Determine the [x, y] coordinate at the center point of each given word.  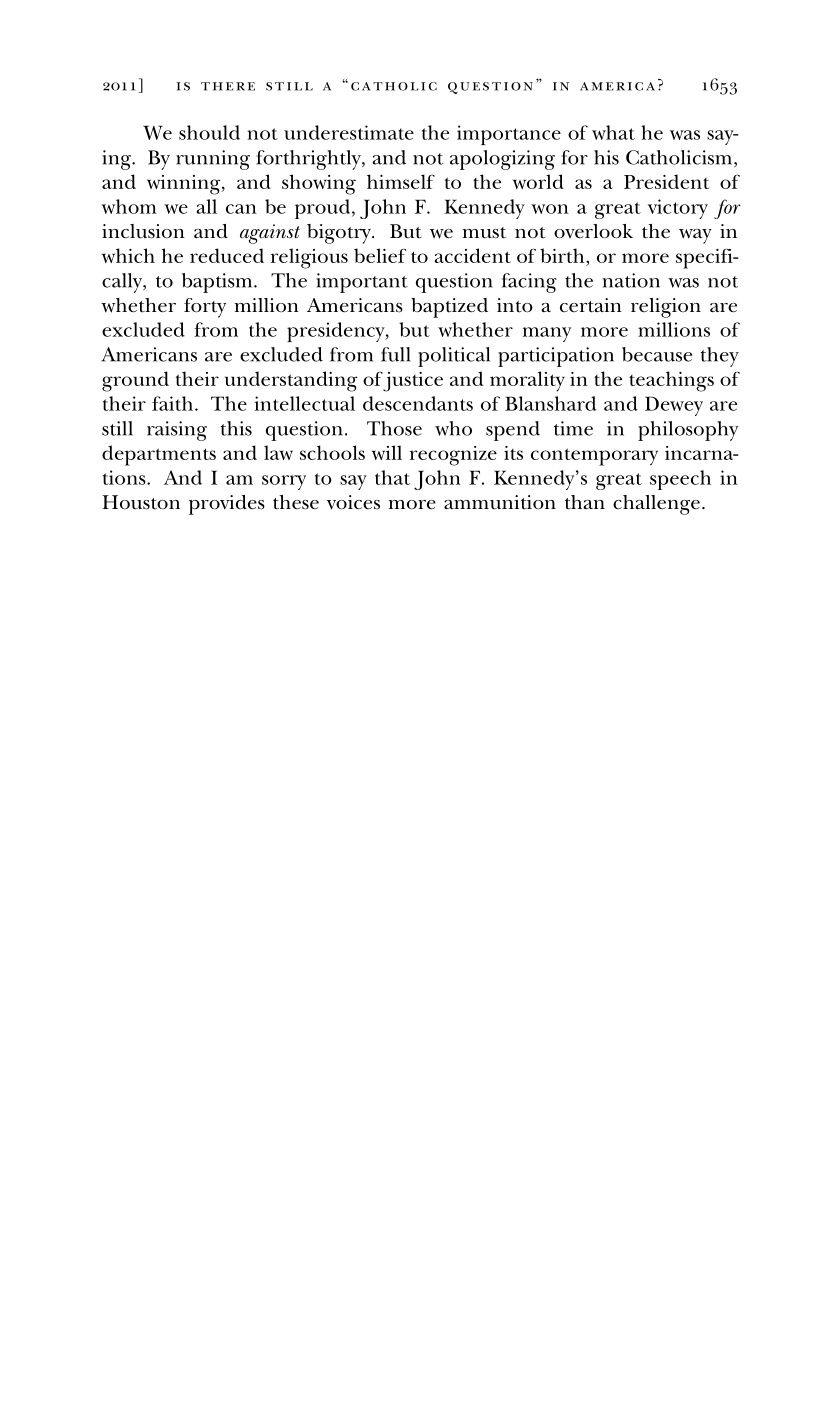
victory [678, 209]
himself [401, 181]
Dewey [674, 406]
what [613, 132]
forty [205, 308]
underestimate [349, 132]
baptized [449, 308]
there [228, 86]
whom [129, 206]
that [392, 477]
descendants [418, 403]
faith [172, 403]
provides [227, 505]
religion [666, 308]
